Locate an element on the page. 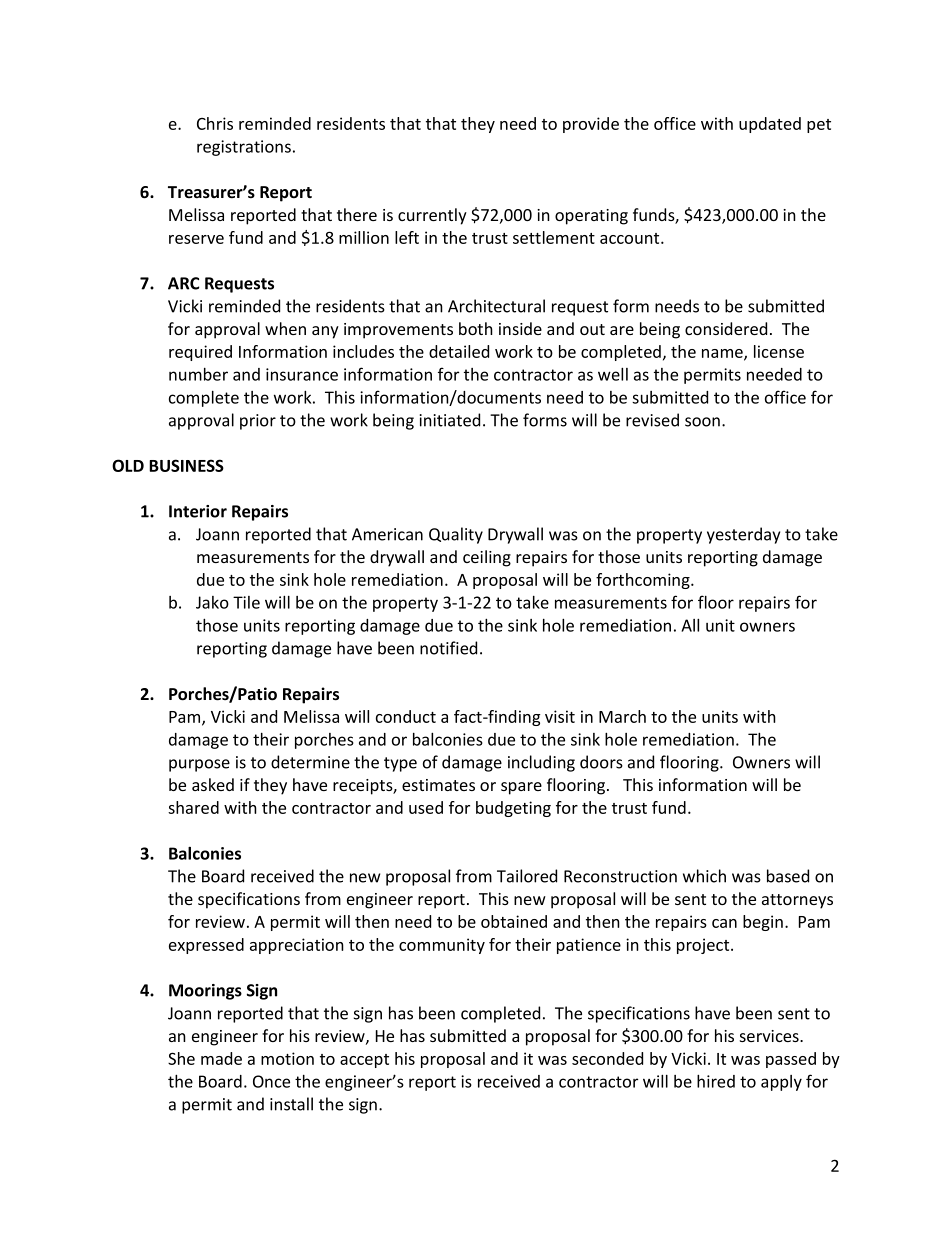 The image size is (952, 1233). currently is located at coordinates (432, 216).
